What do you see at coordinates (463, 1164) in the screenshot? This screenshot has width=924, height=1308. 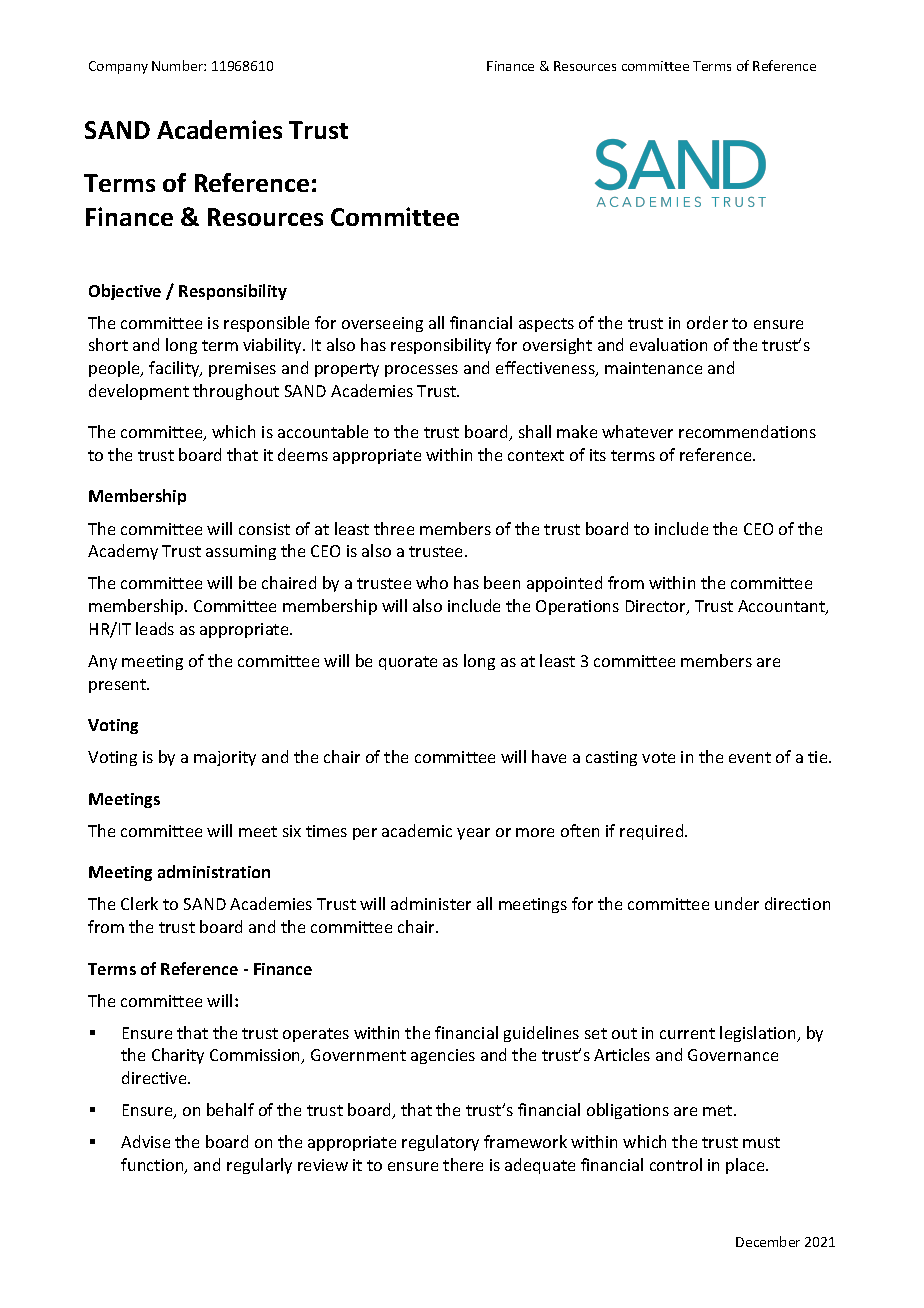 I see `there` at bounding box center [463, 1164].
